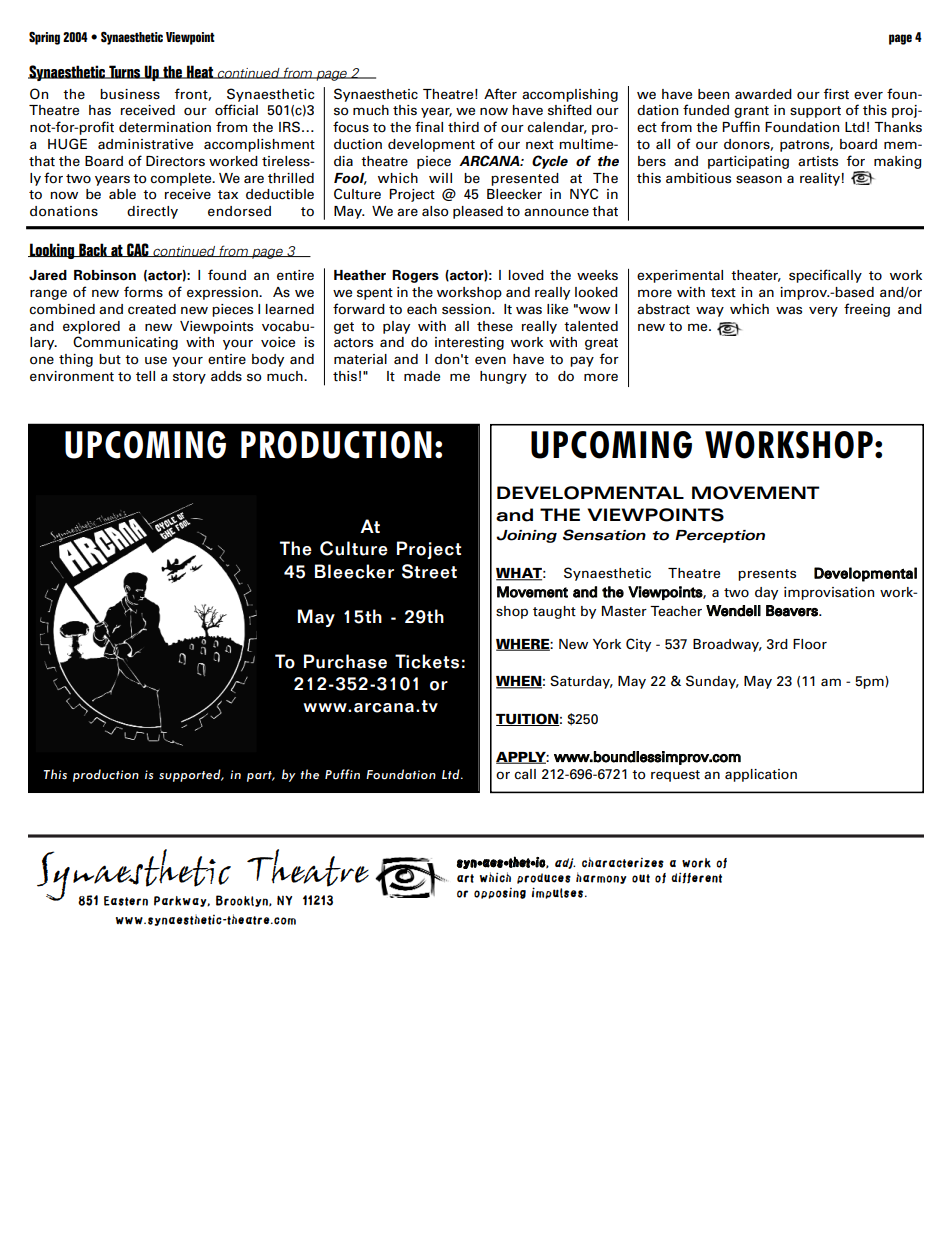  Describe the element at coordinates (500, 94) in the image. I see `After` at that location.
